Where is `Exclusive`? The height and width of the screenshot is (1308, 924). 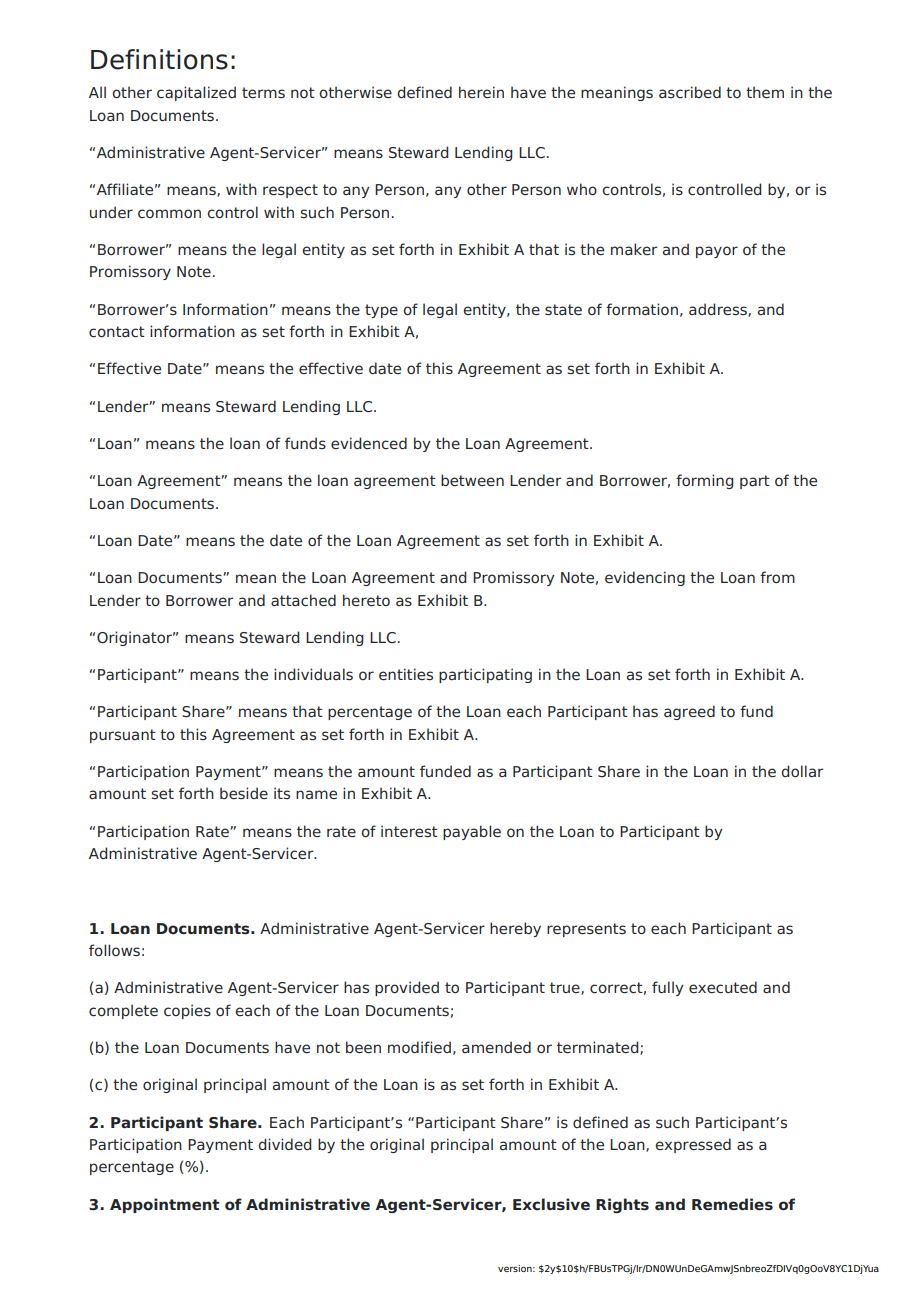 Exclusive is located at coordinates (551, 1204).
